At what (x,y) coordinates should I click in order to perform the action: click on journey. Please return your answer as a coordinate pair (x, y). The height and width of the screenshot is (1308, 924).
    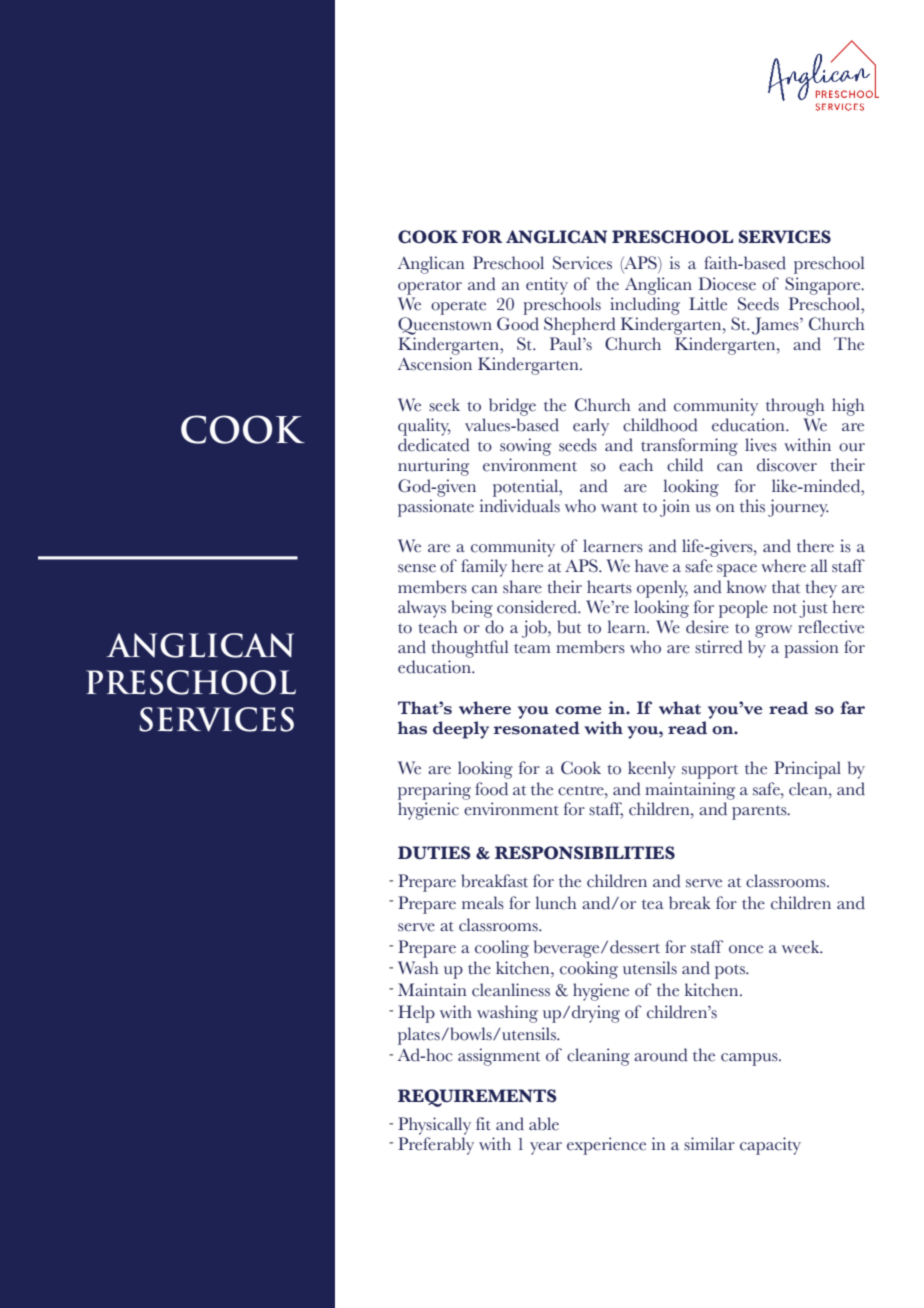
    Looking at the image, I should click on (798, 508).
